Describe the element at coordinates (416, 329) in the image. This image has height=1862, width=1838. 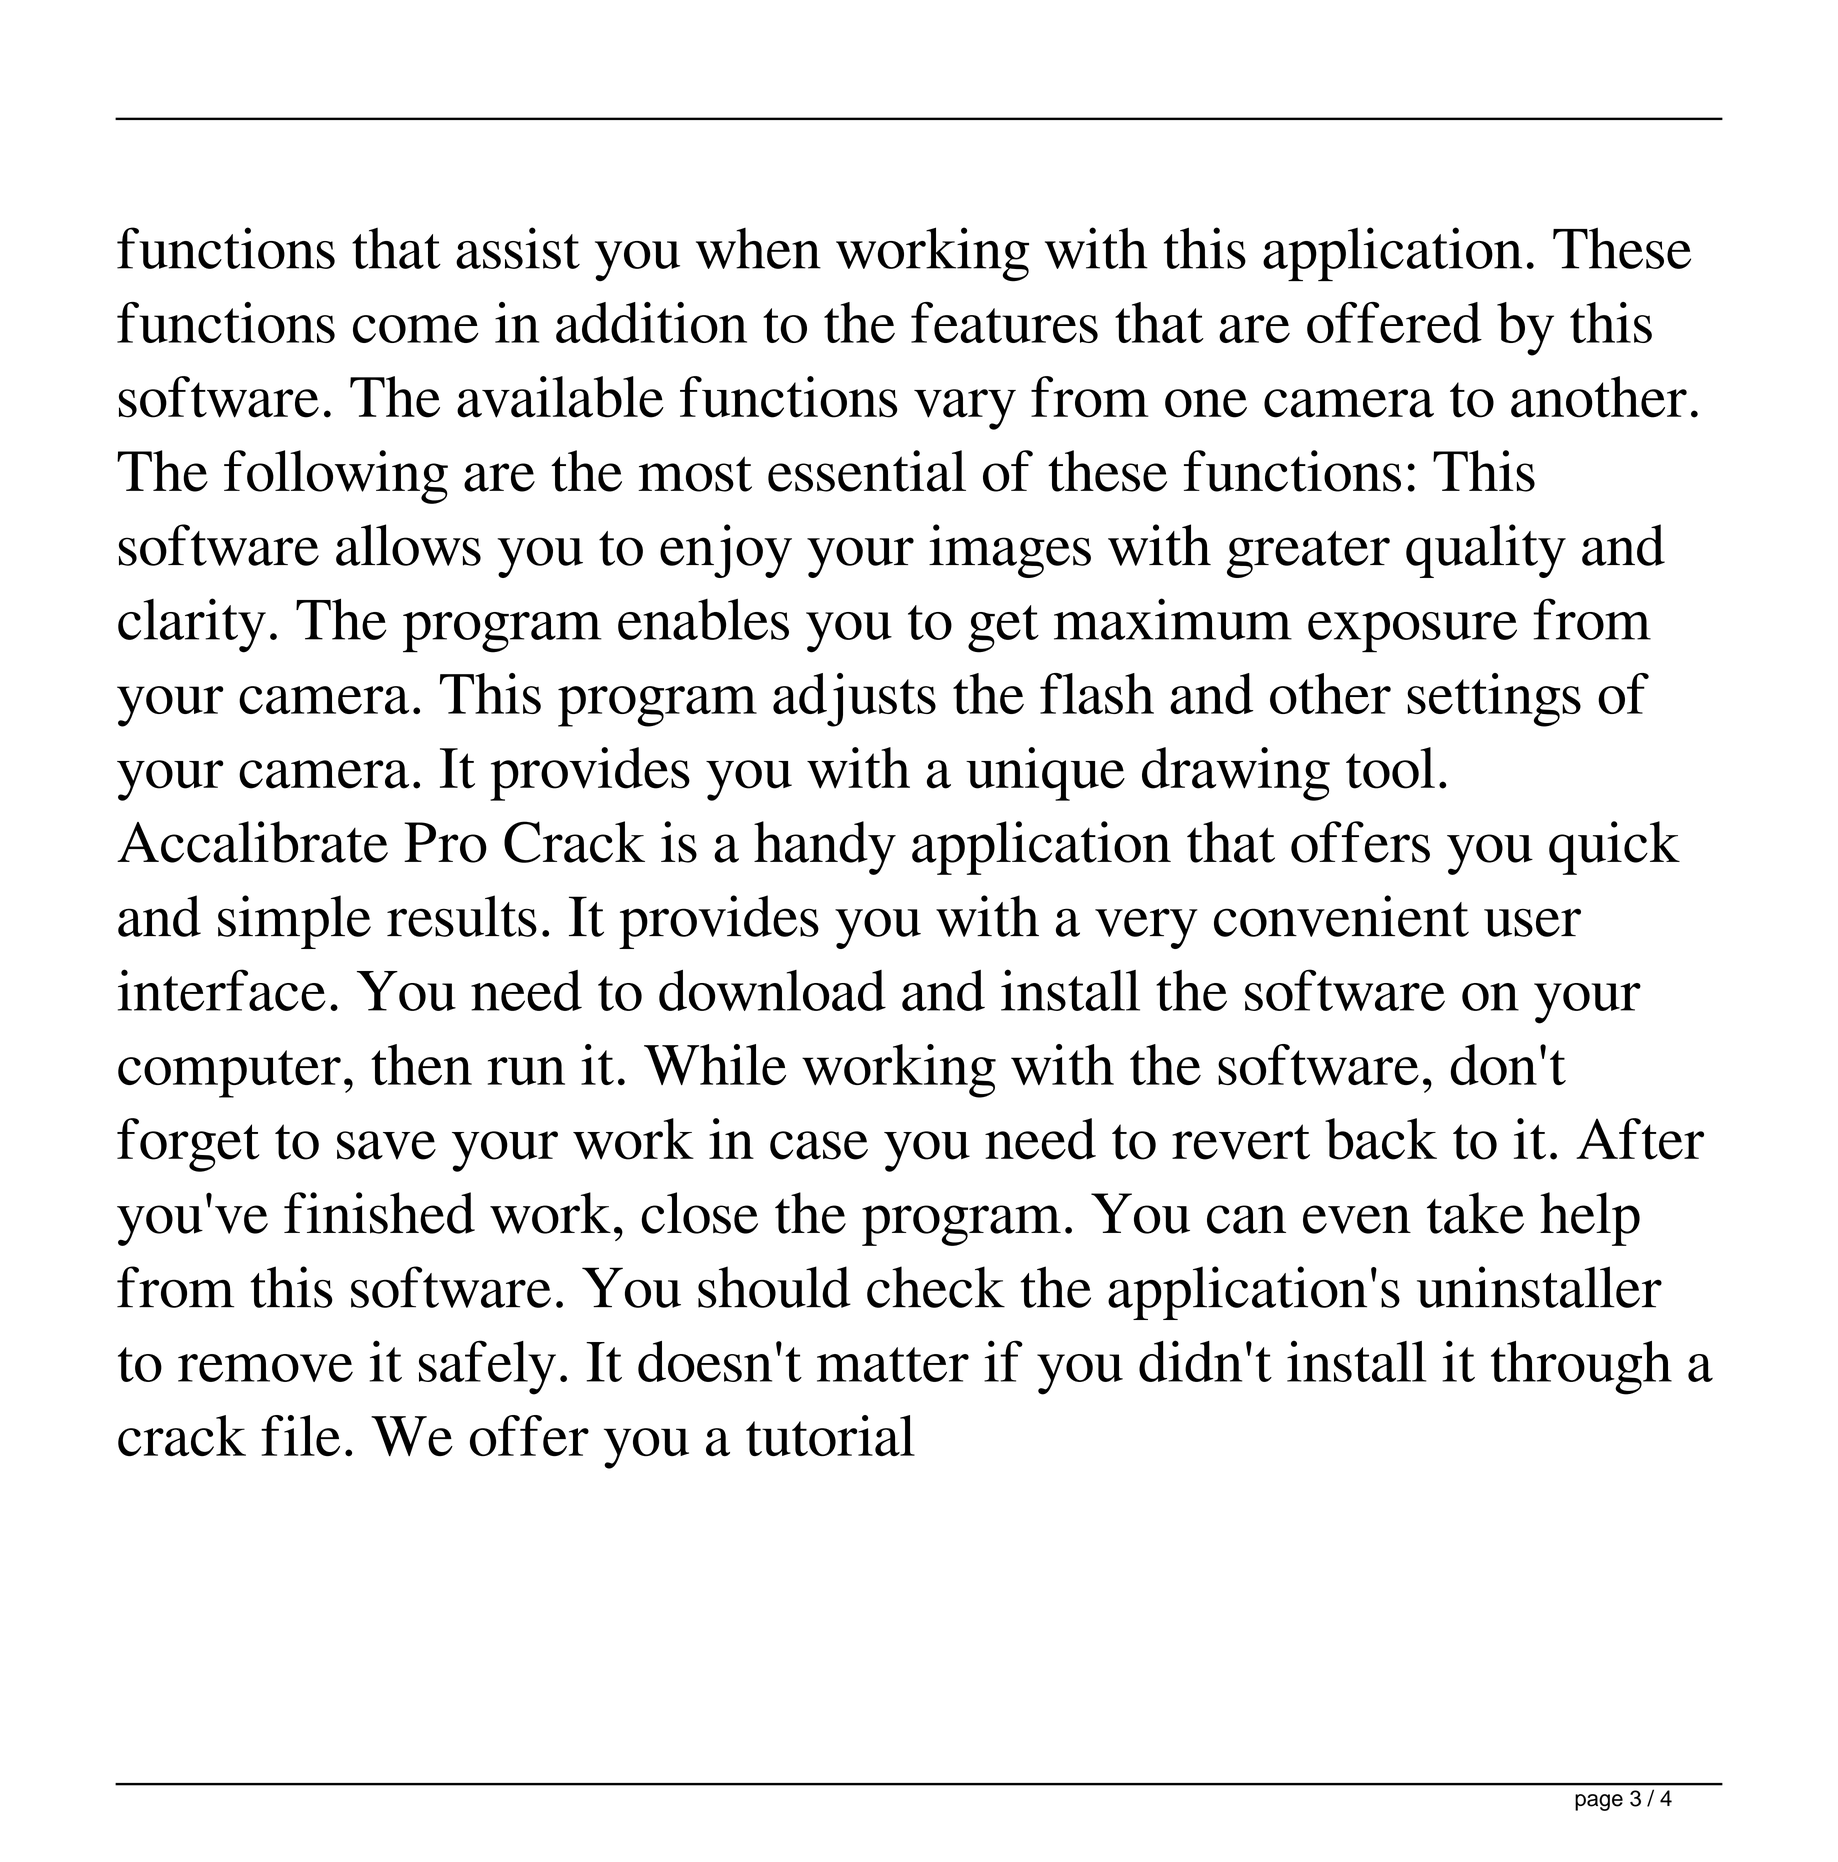
I see `come` at that location.
